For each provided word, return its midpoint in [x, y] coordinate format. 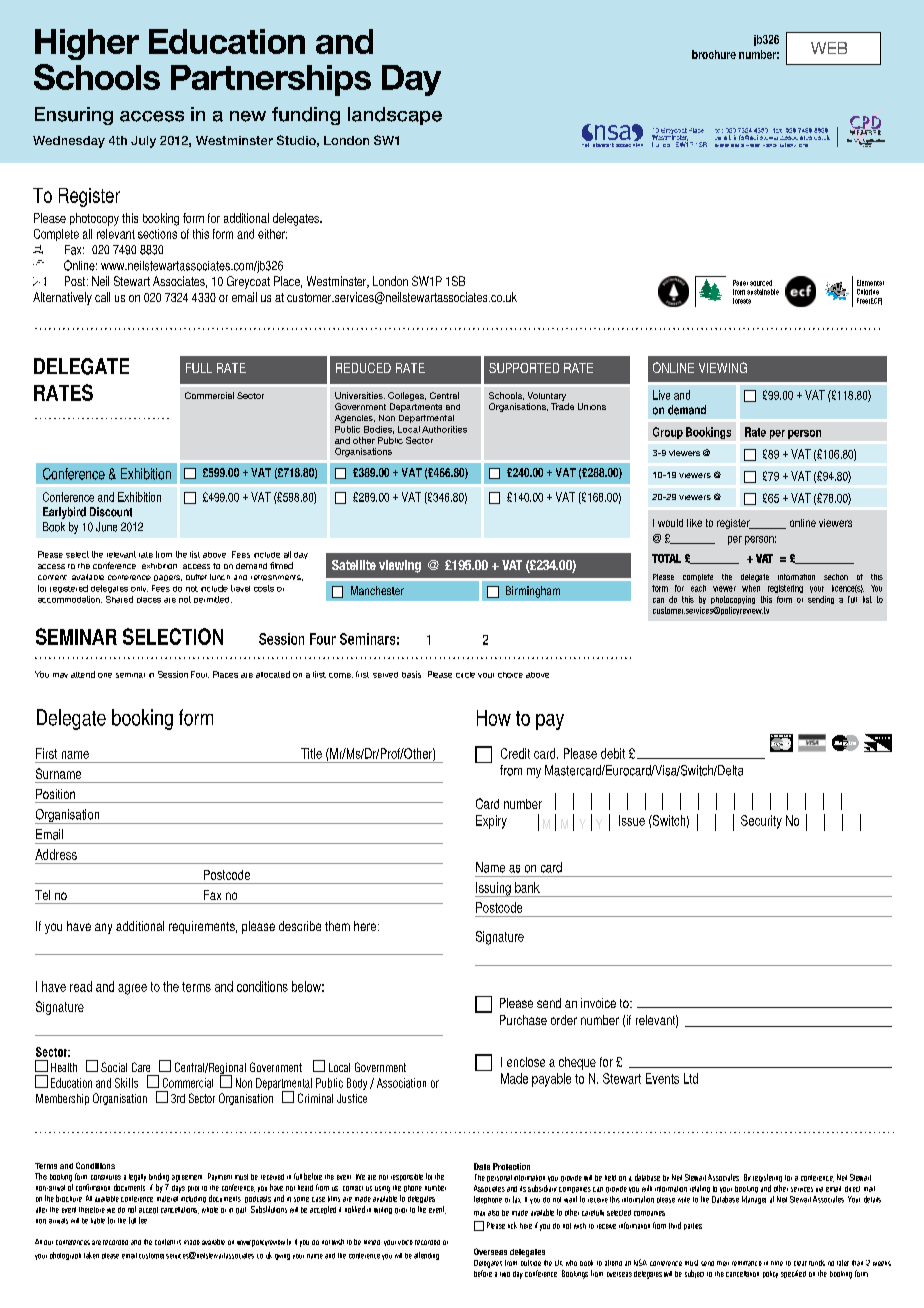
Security [761, 822]
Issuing [494, 889]
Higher [87, 44]
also [493, 1213]
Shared [119, 599]
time [777, 1263]
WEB [829, 48]
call [102, 297]
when [751, 588]
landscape [395, 116]
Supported [524, 368]
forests [742, 301]
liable [98, 1221]
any [103, 928]
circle [465, 675]
